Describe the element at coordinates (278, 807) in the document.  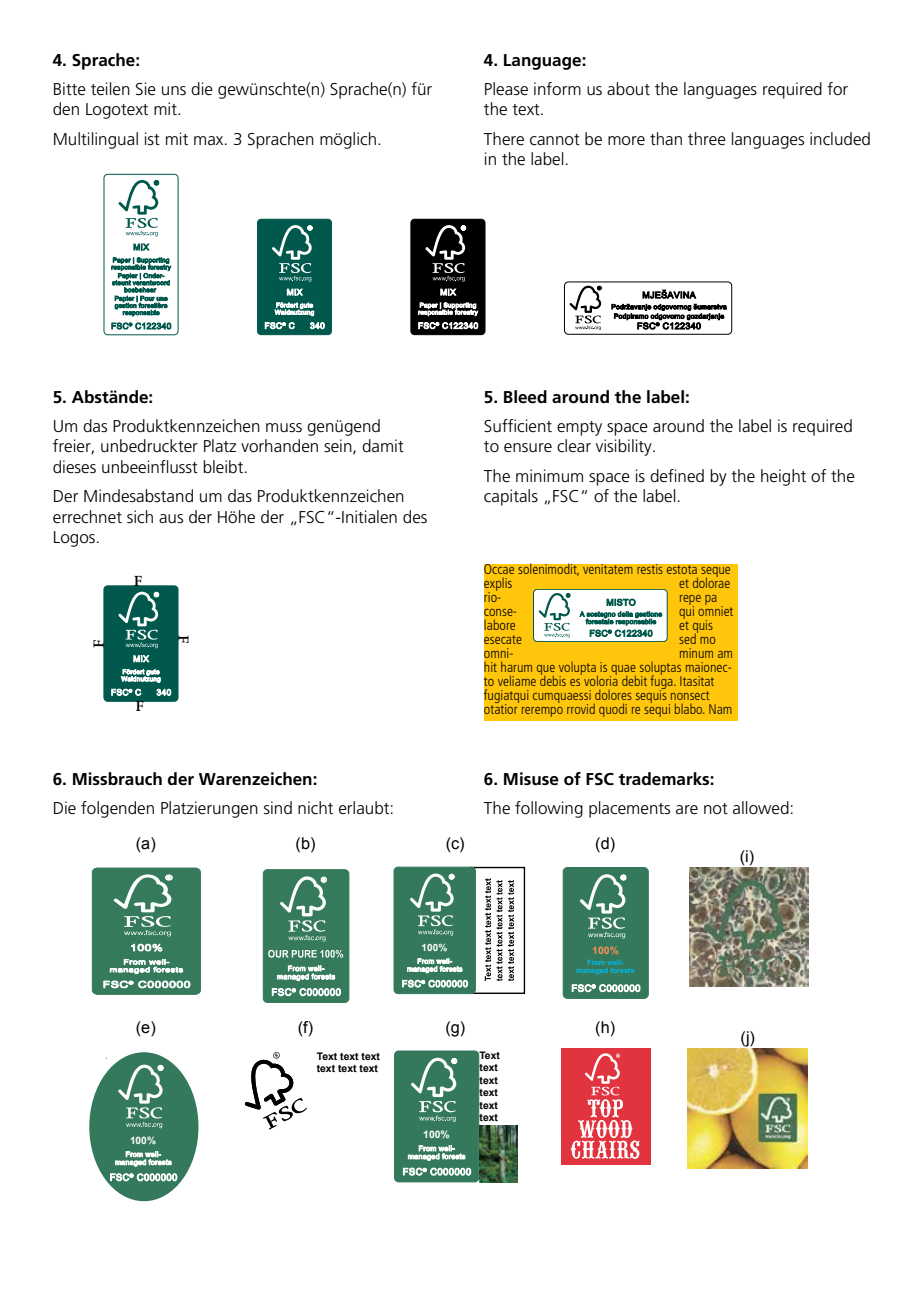
I see `sind` at that location.
